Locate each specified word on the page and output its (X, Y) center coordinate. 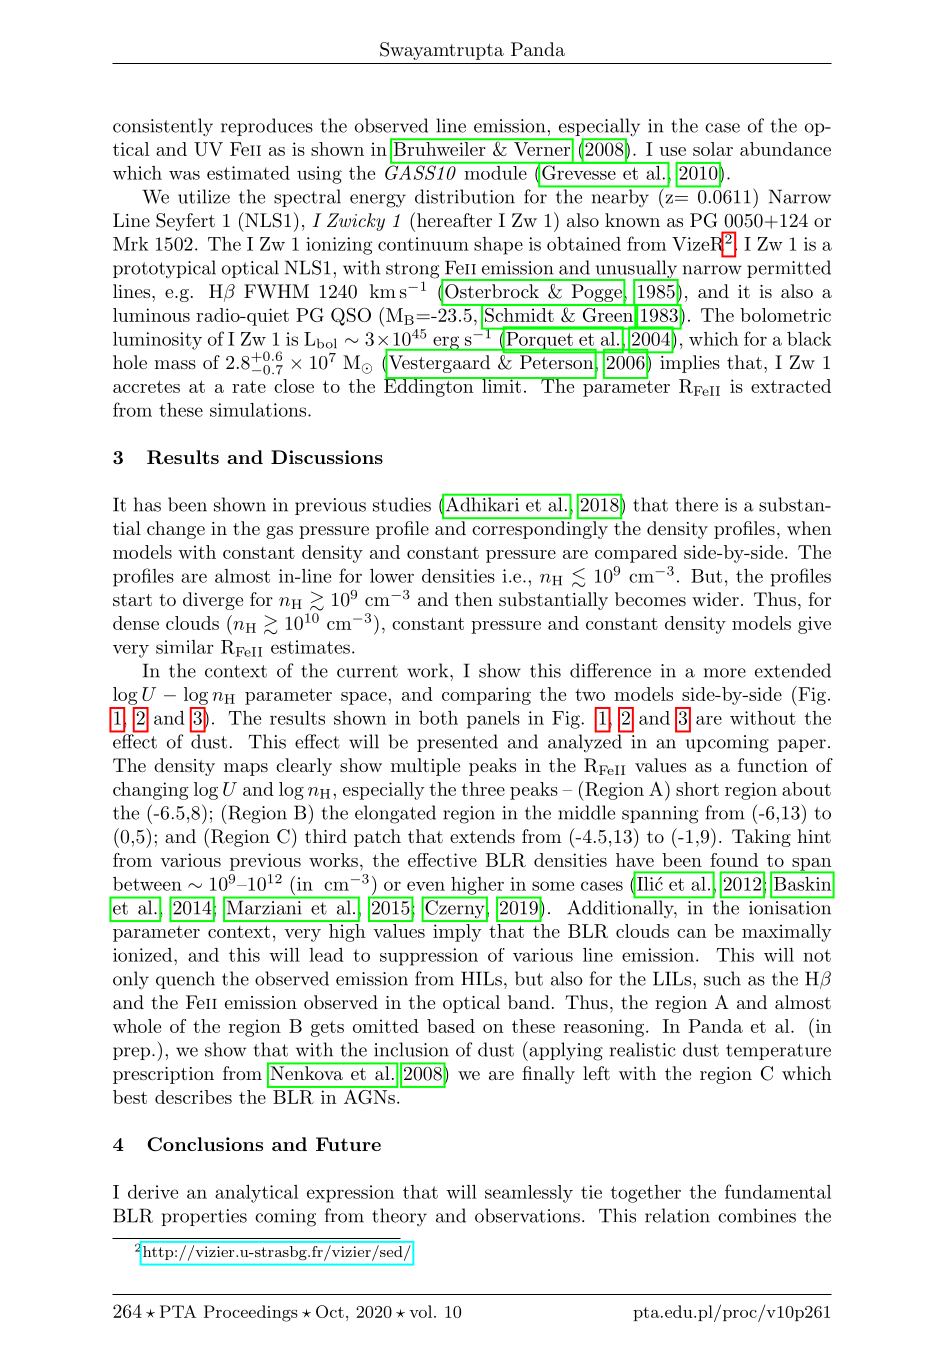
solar (713, 149)
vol (422, 1311)
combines (757, 1215)
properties (204, 1217)
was (184, 175)
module (495, 171)
